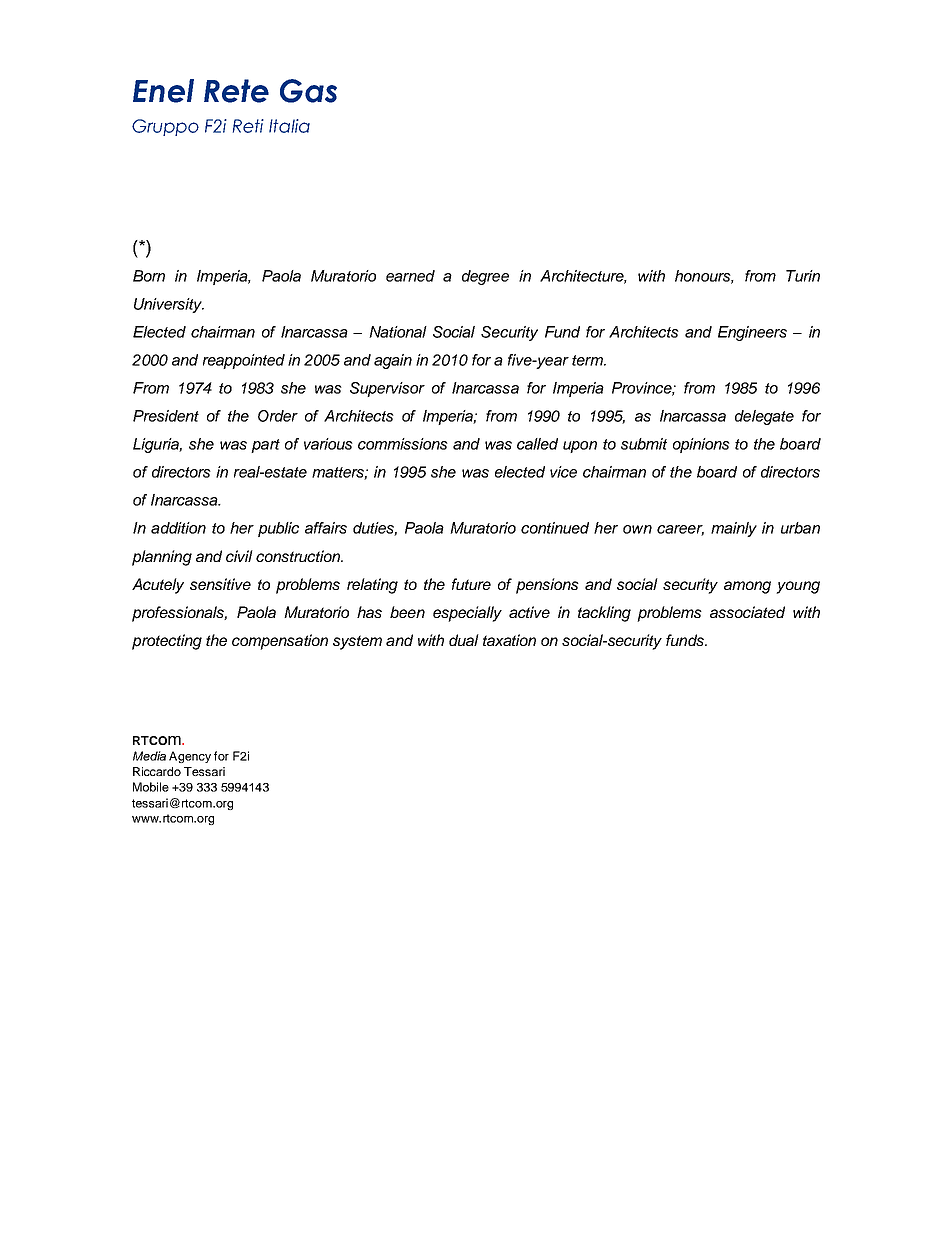  What do you see at coordinates (190, 757) in the screenshot?
I see `Agency` at bounding box center [190, 757].
